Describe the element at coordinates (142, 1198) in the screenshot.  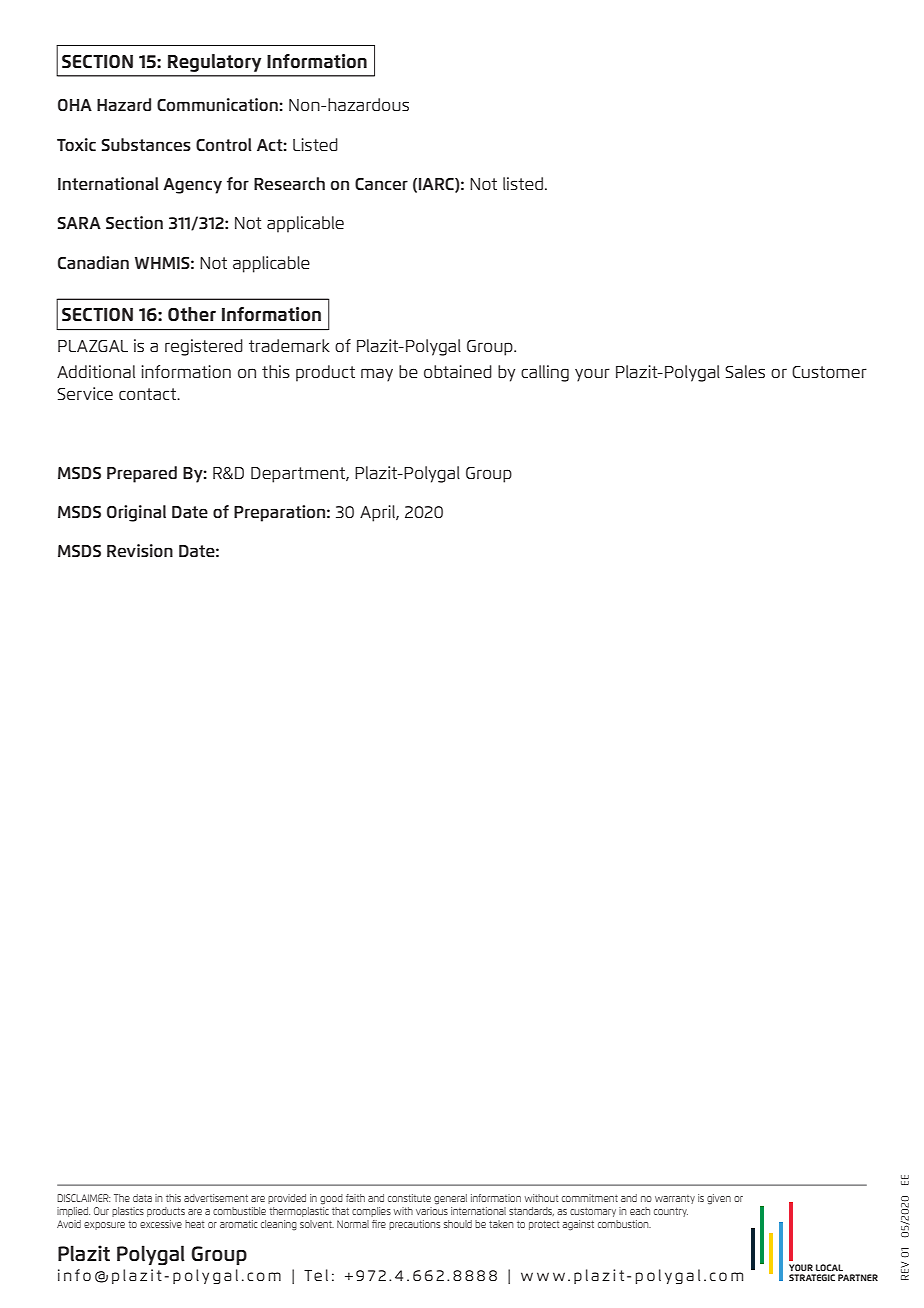
I see `data` at that location.
